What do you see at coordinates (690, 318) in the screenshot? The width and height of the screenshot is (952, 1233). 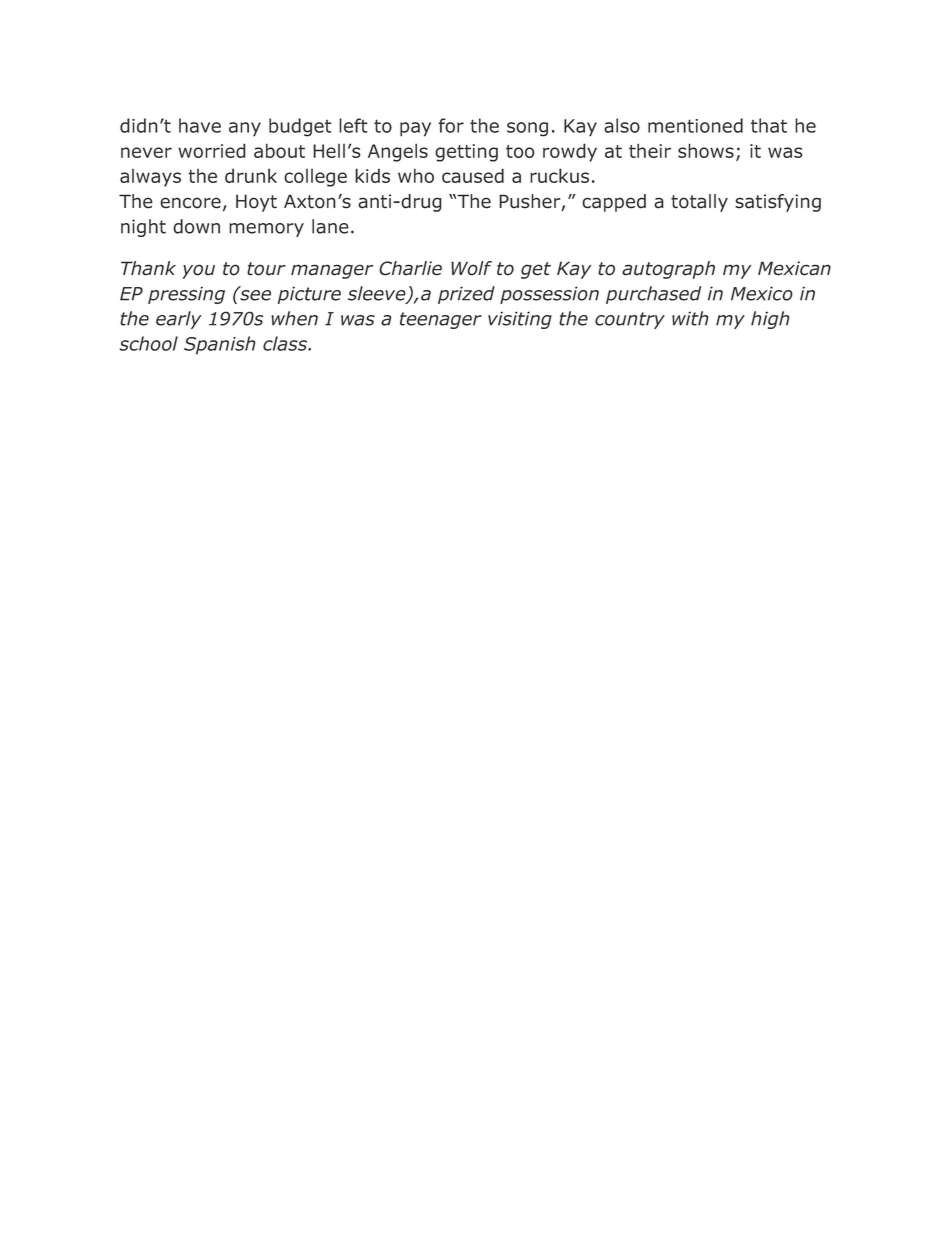 I see `with` at bounding box center [690, 318].
